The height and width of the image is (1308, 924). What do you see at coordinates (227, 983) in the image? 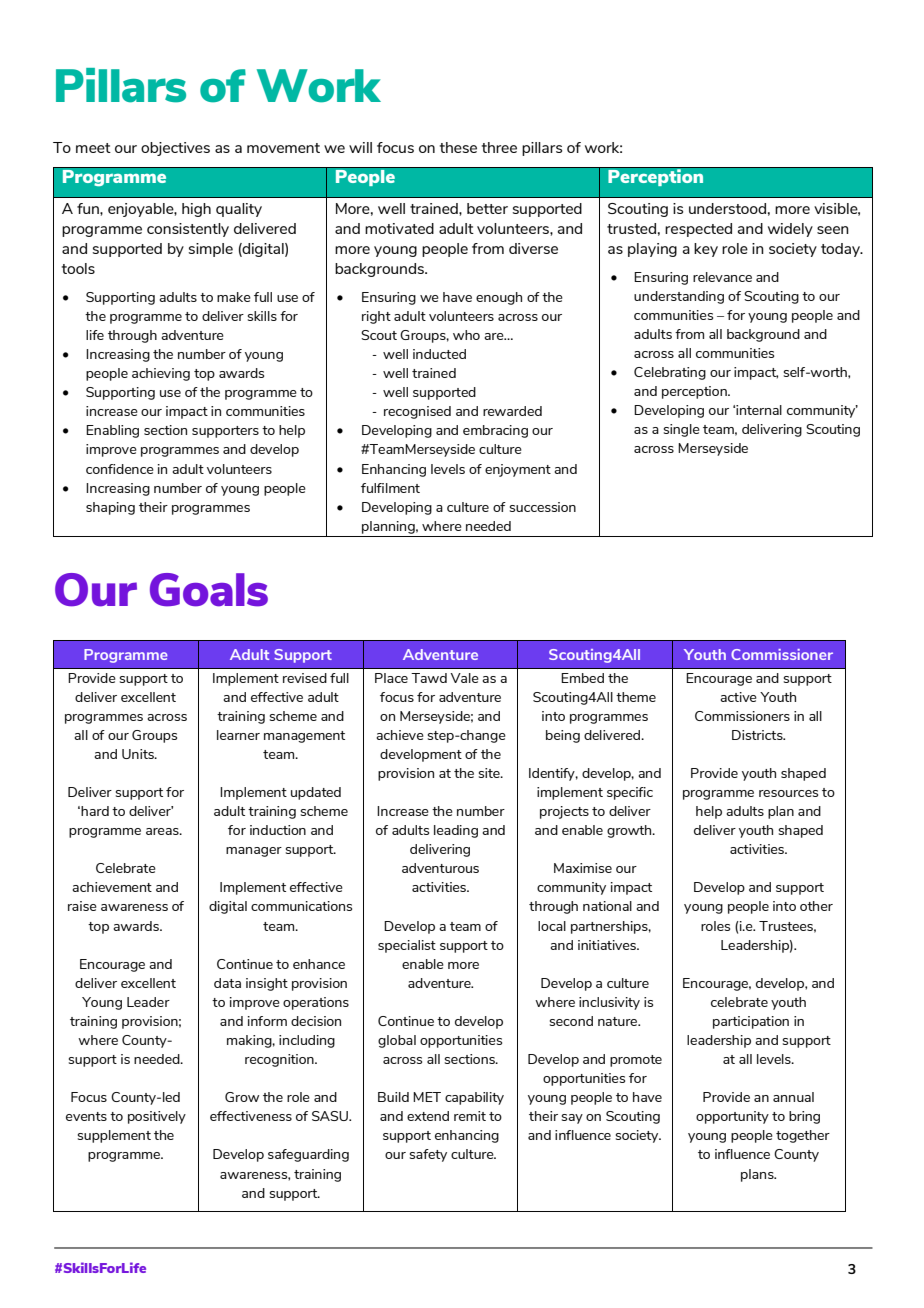
I see `data` at bounding box center [227, 983].
